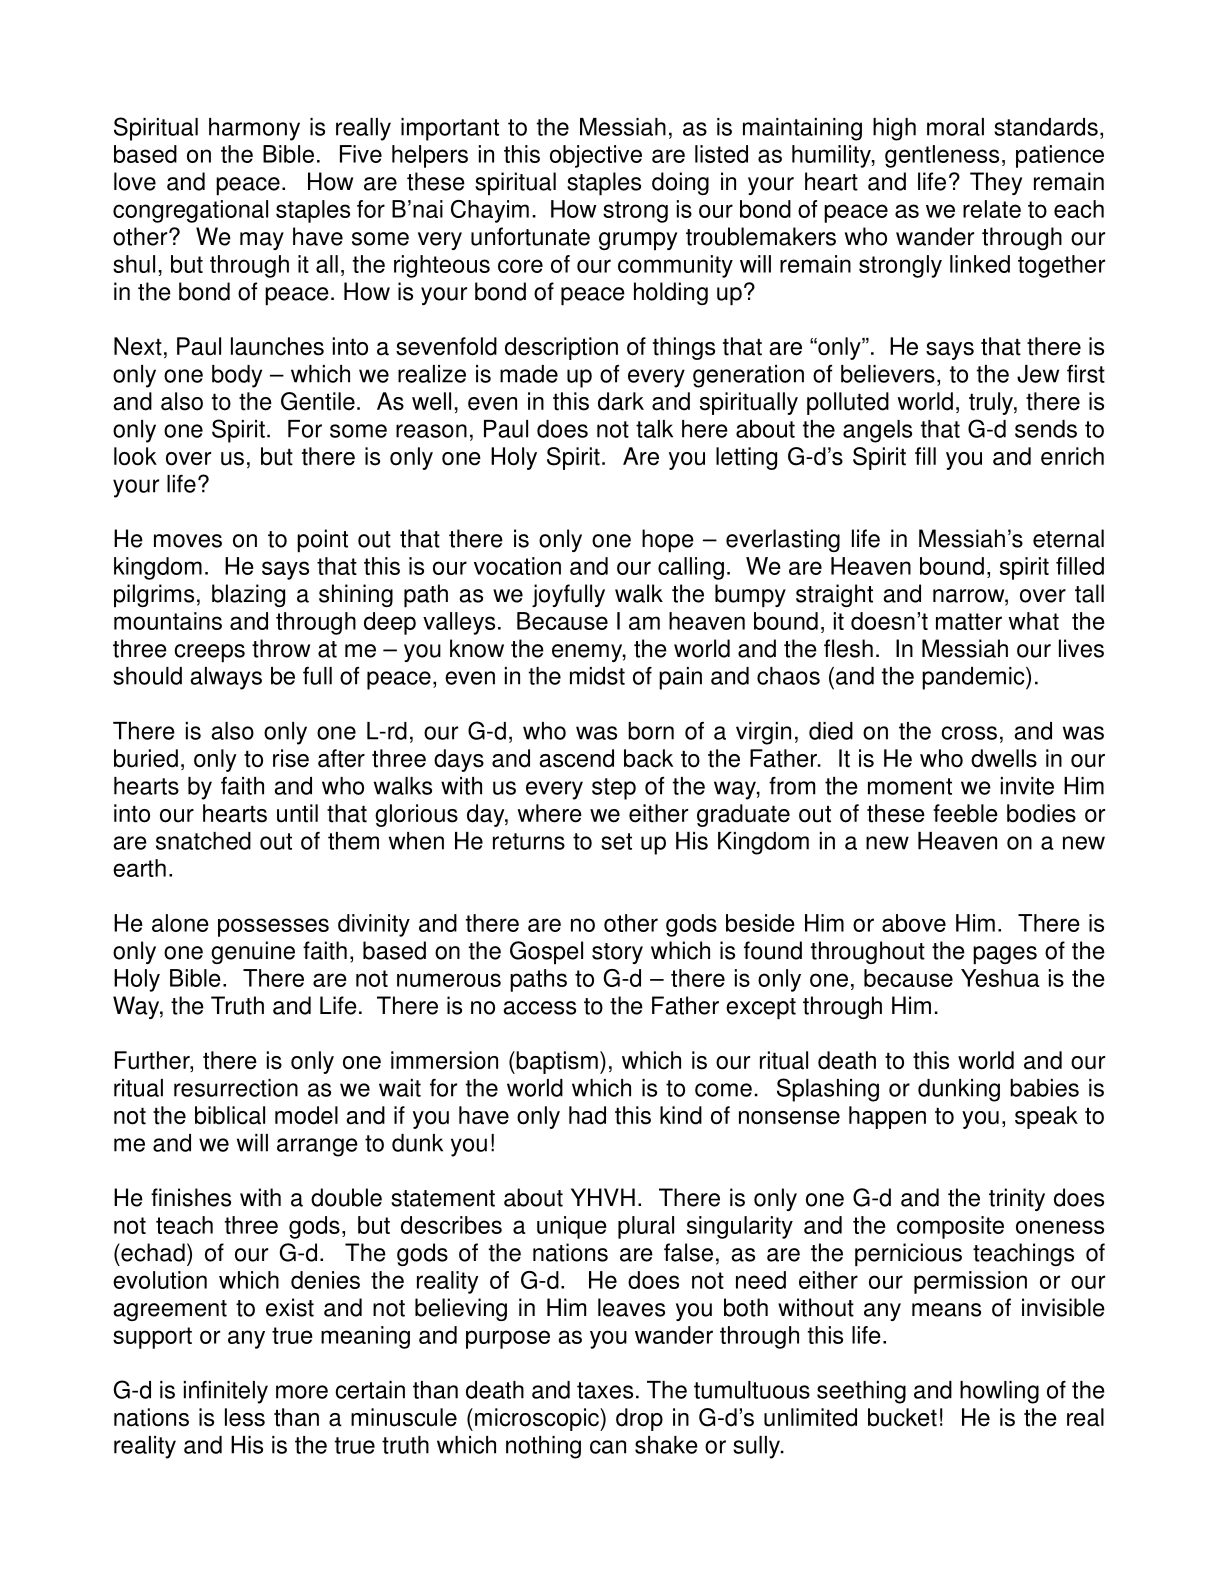  I want to click on Yeshua, so click(1000, 978).
